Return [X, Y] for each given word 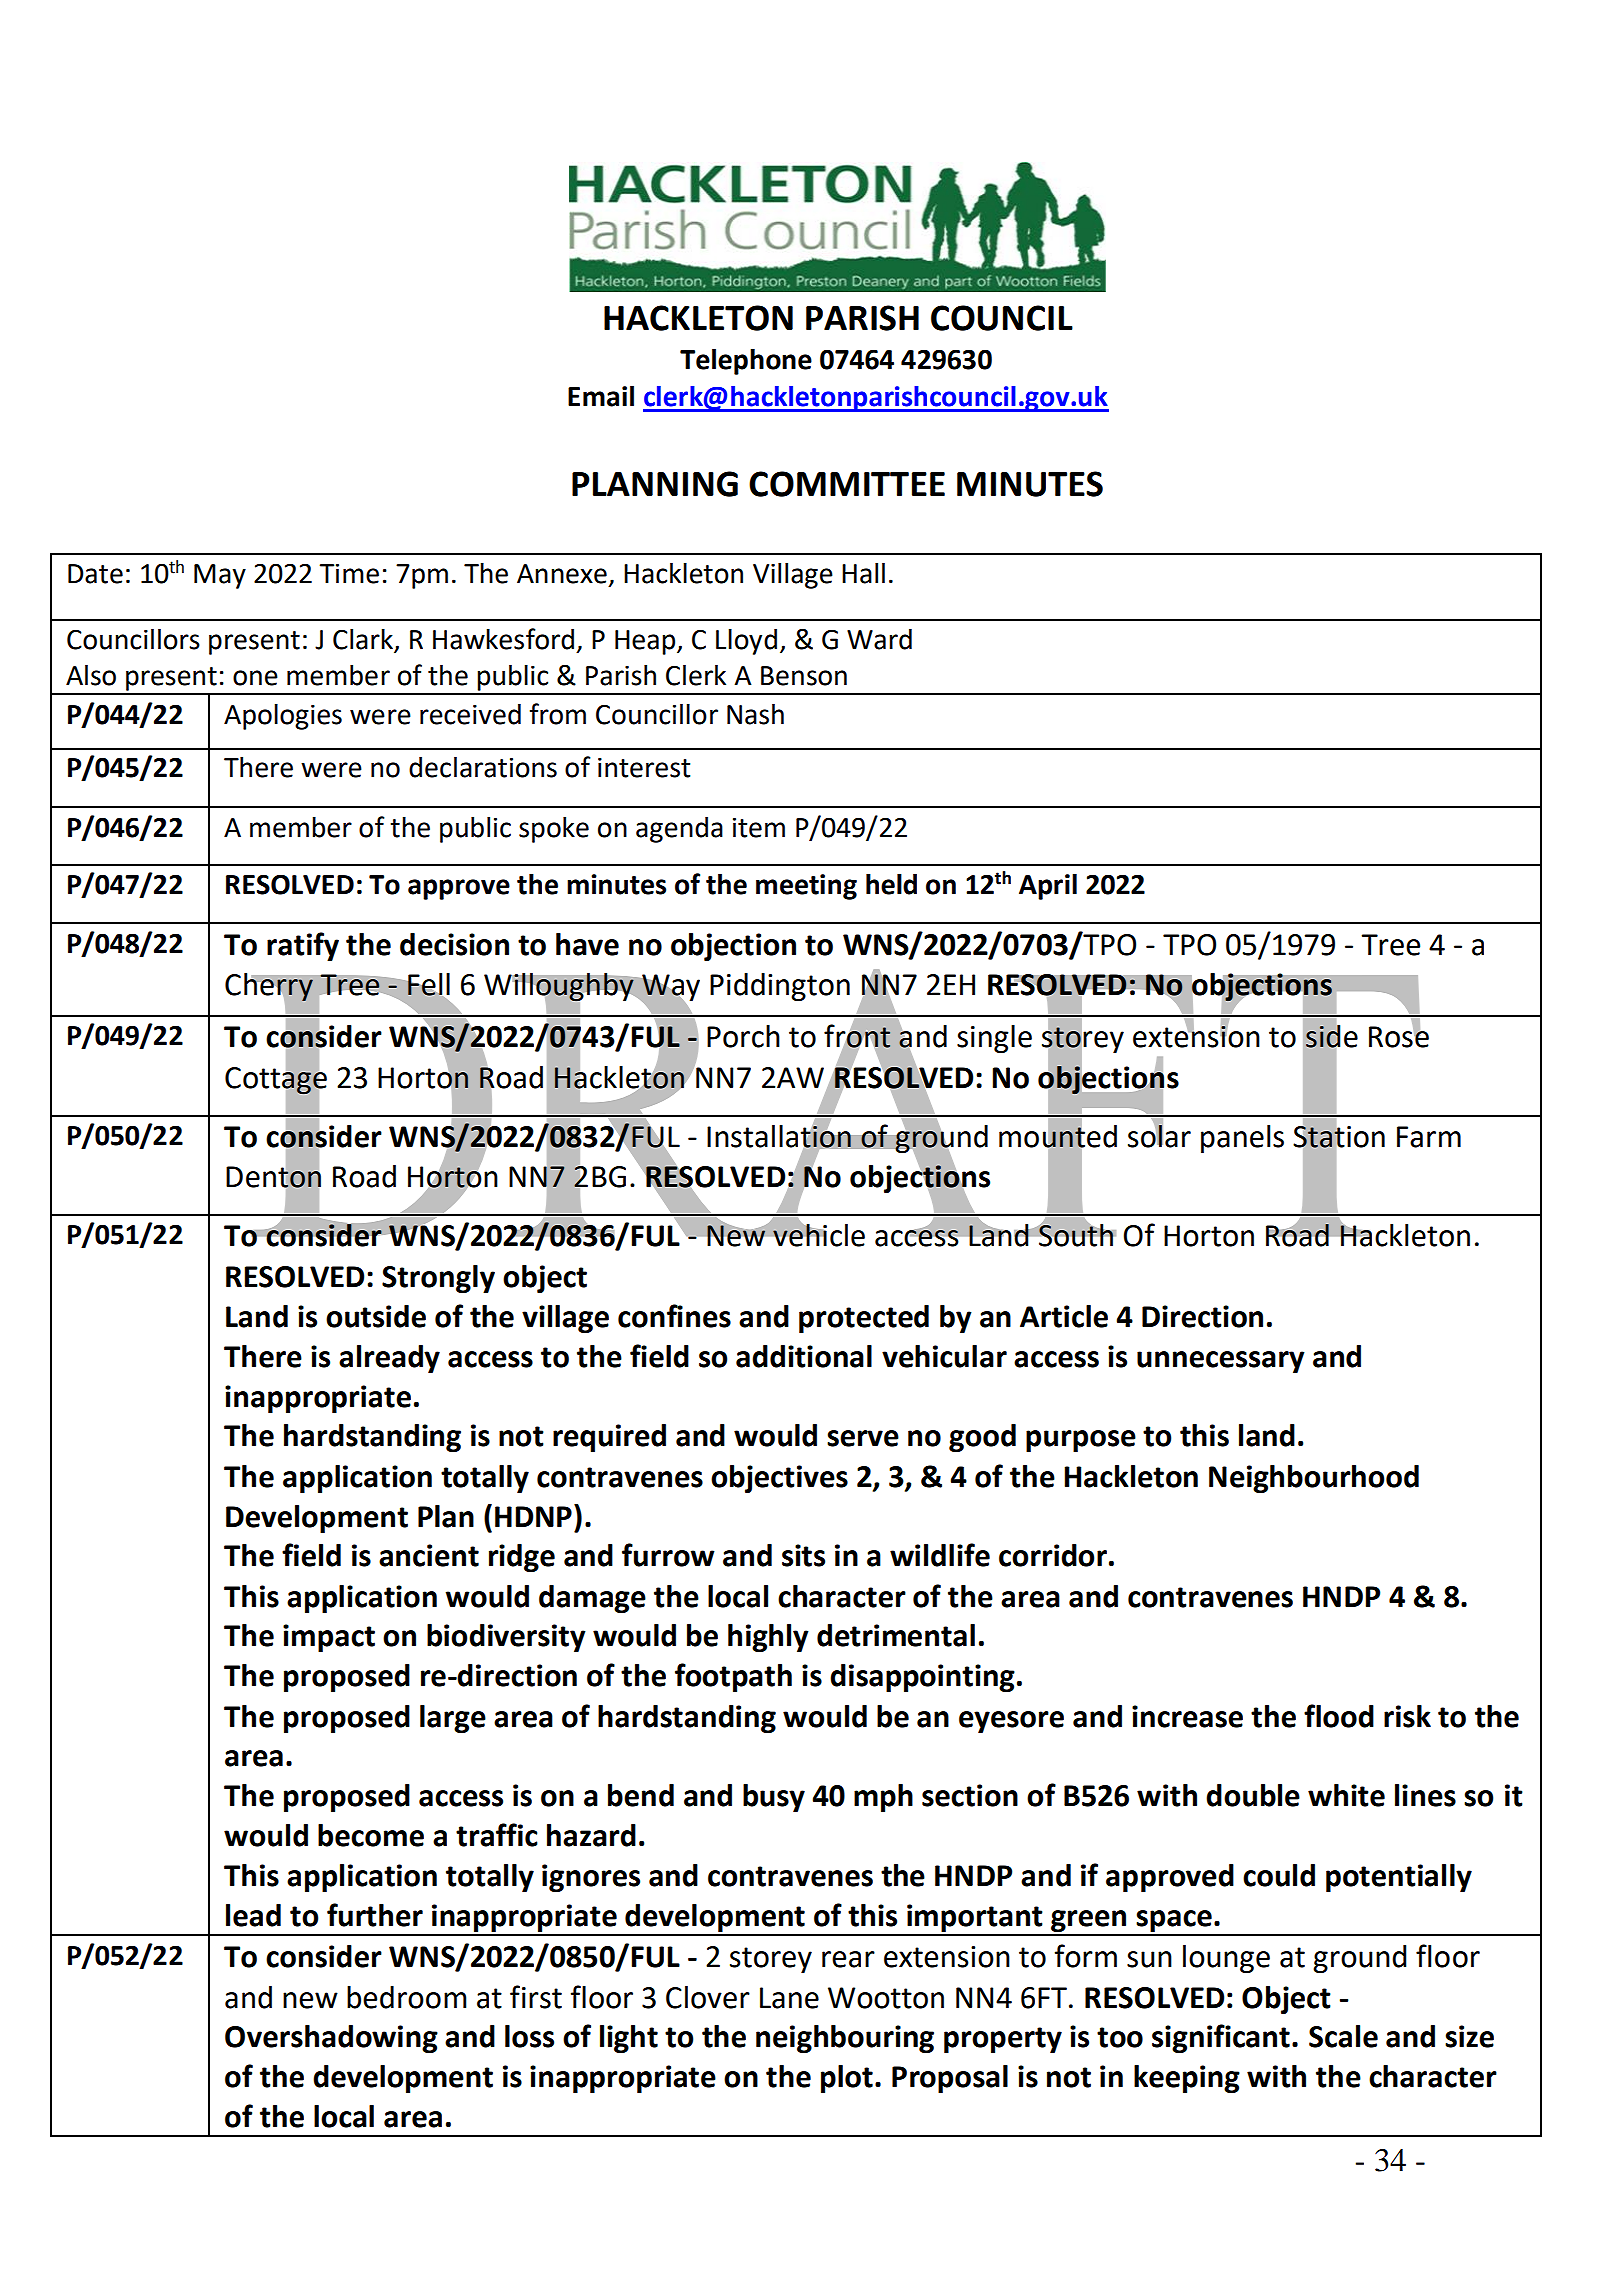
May [220, 576]
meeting [806, 887]
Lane [789, 1998]
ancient [429, 1555]
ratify [303, 946]
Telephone [746, 362]
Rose [1399, 1036]
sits [803, 1555]
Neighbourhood [1314, 1479]
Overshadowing [331, 2039]
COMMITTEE [847, 484]
